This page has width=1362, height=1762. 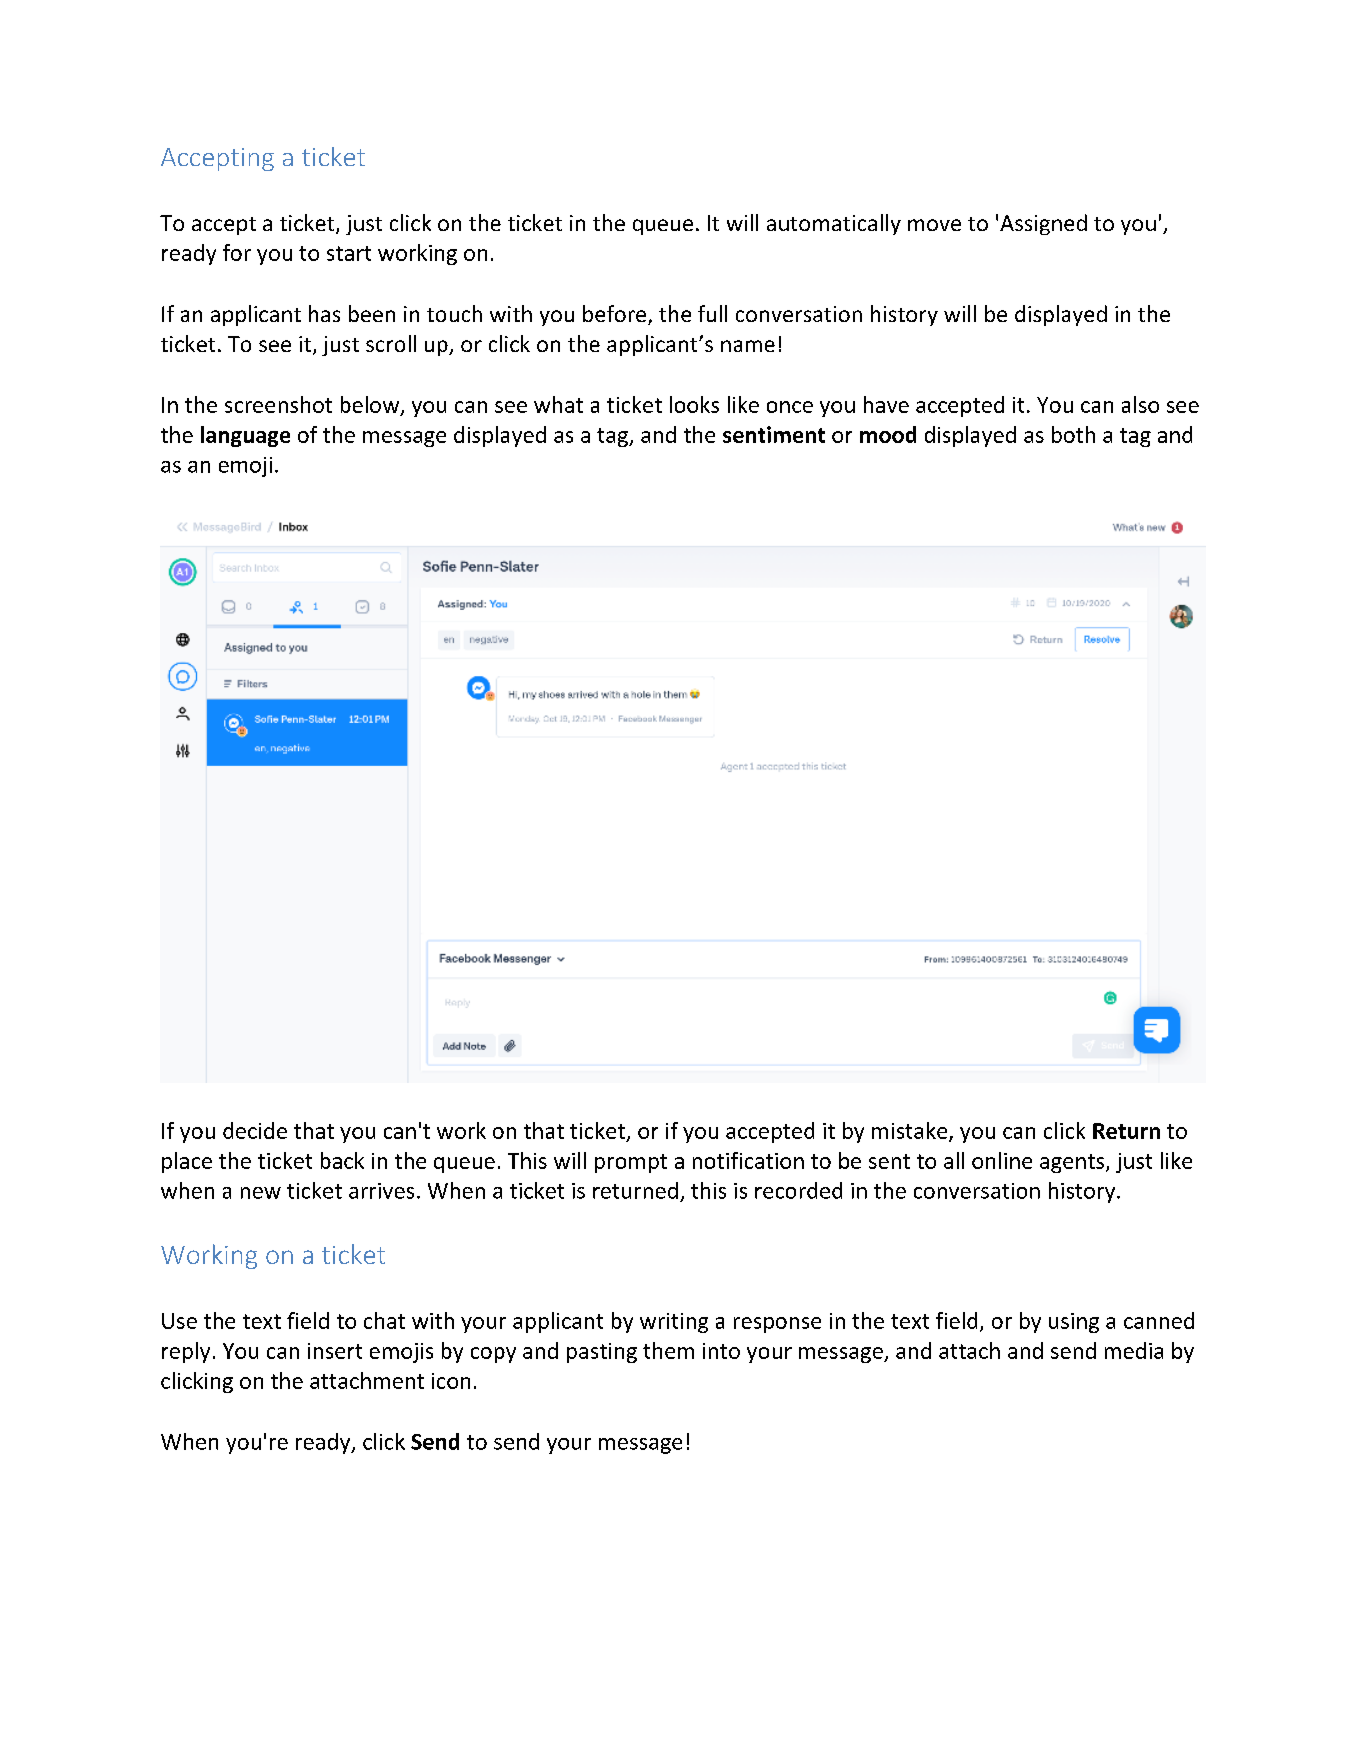 I want to click on start, so click(x=349, y=253).
